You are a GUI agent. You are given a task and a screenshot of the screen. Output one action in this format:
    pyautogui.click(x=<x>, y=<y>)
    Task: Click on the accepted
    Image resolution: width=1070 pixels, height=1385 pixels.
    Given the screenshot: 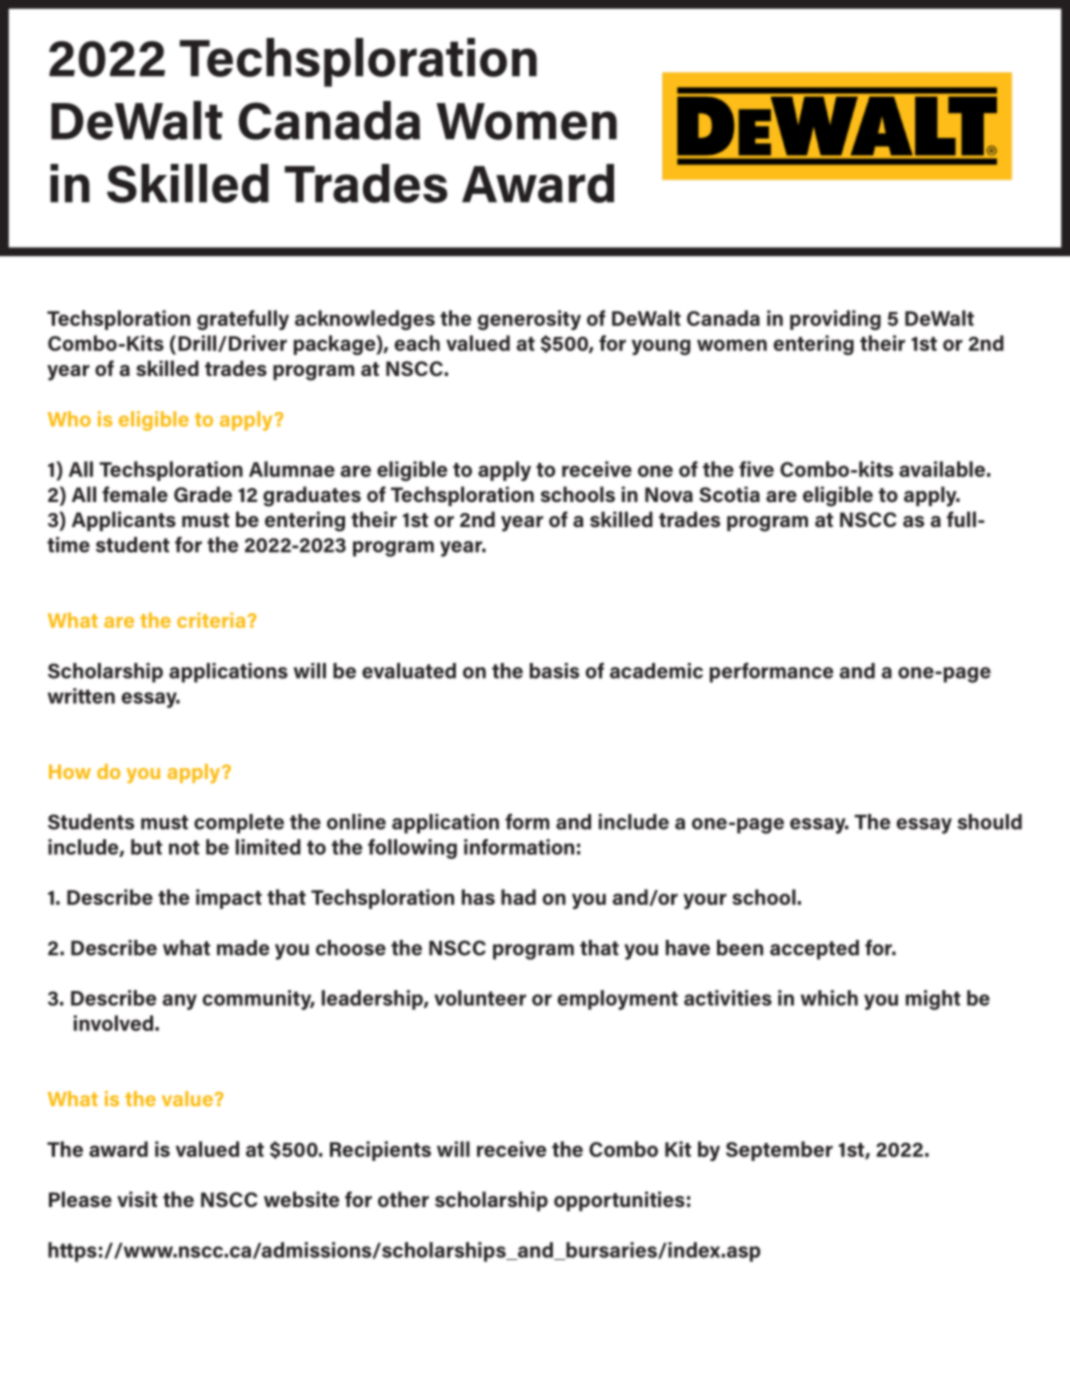 What is the action you would take?
    pyautogui.click(x=814, y=950)
